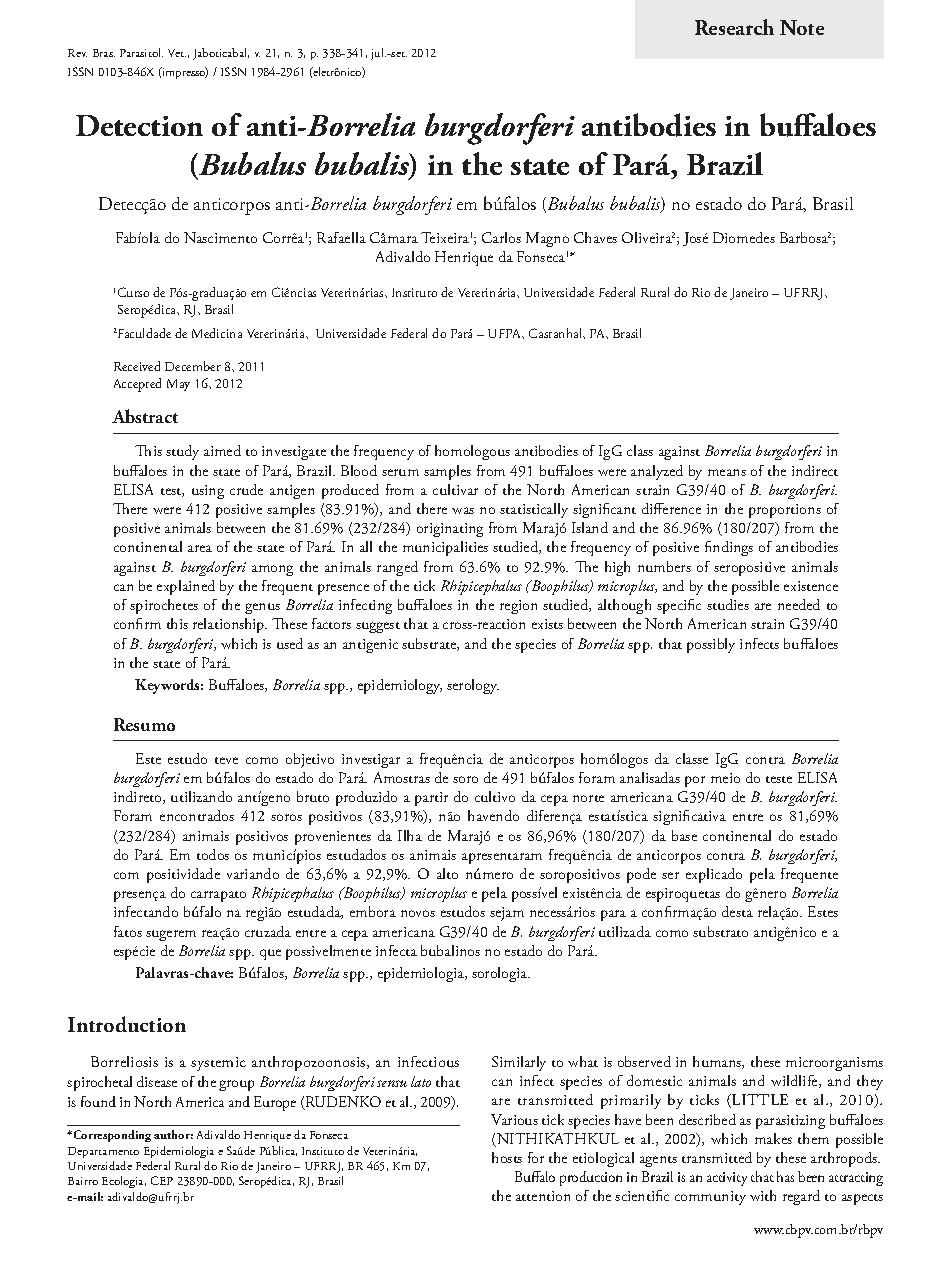 This screenshot has width=952, height=1270. I want to click on Carlos, so click(501, 237).
